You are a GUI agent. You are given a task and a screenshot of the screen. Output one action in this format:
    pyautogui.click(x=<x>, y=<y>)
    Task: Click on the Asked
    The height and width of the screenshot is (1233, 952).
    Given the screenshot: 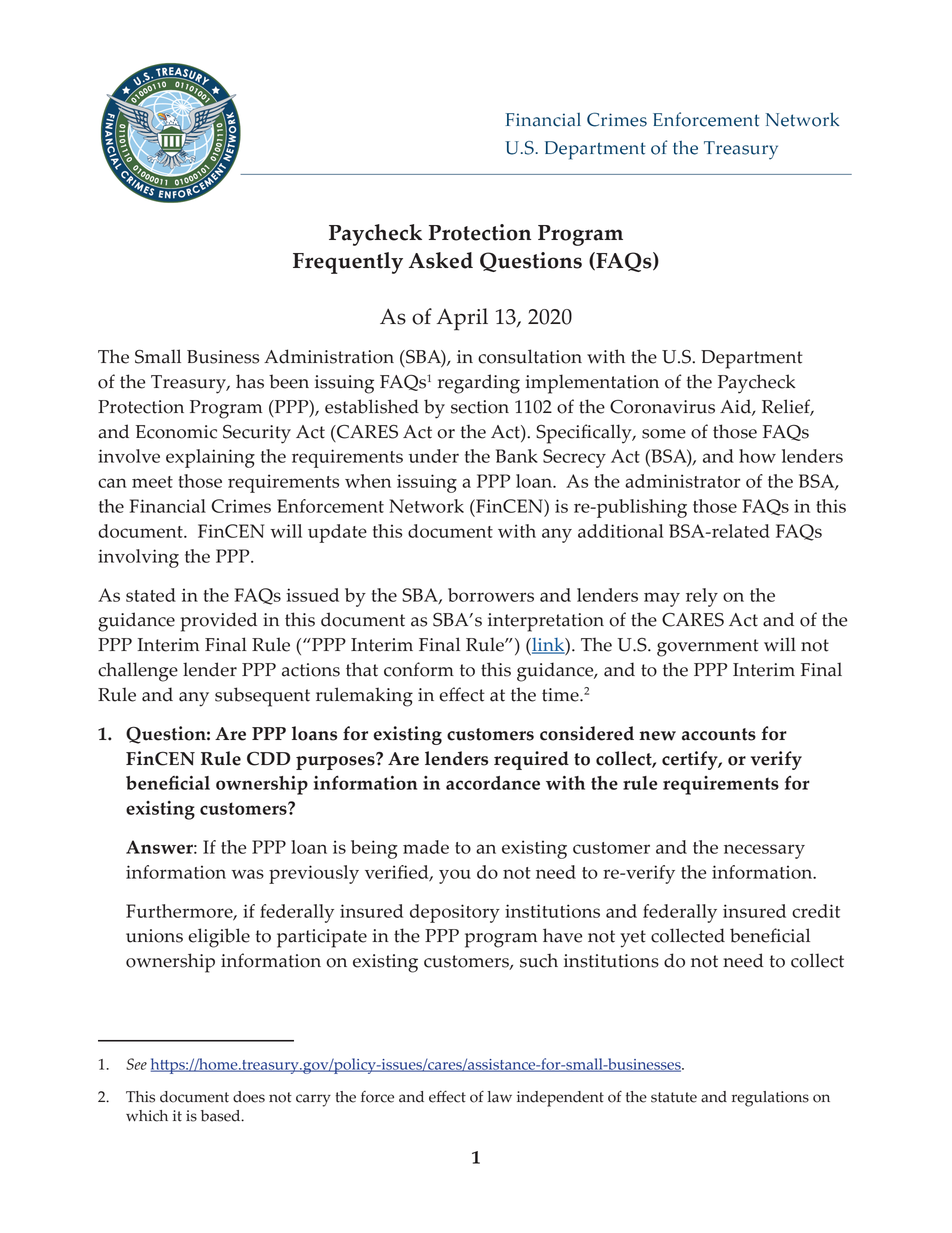 What is the action you would take?
    pyautogui.click(x=441, y=260)
